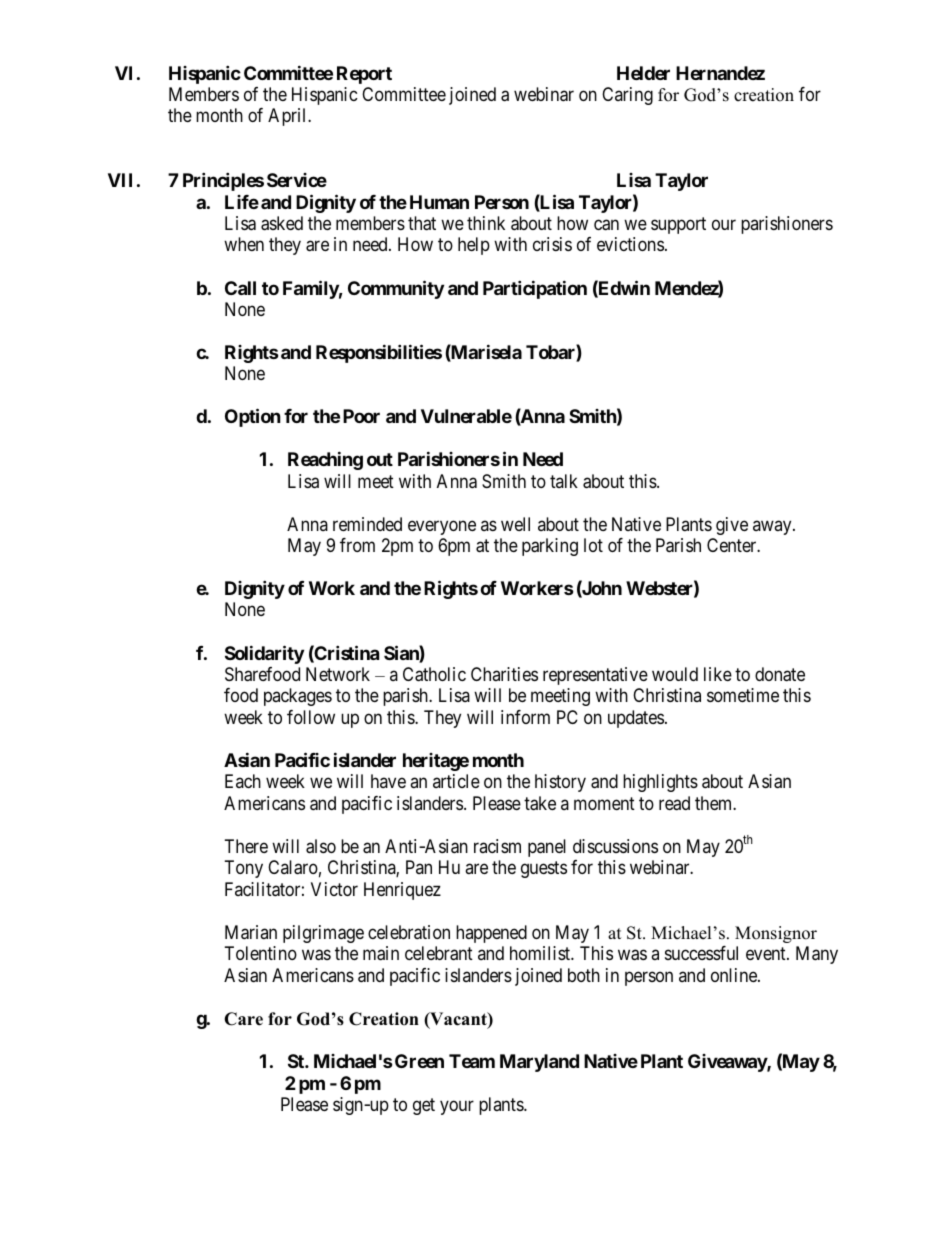 The image size is (952, 1233). Describe the element at coordinates (264, 654) in the page. I see `Solidarity` at that location.
